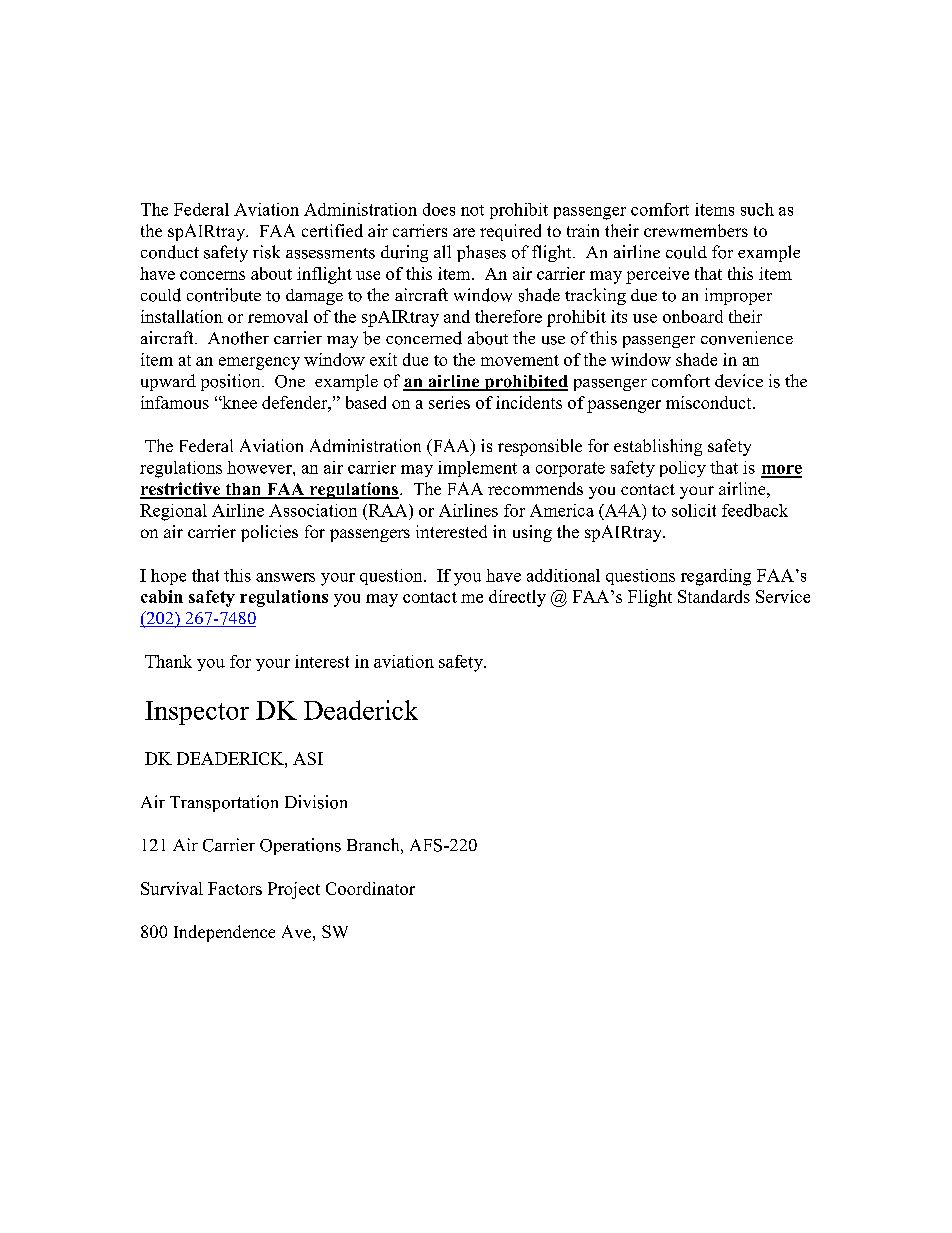 This screenshot has height=1233, width=952. I want to click on crewmembers, so click(696, 230).
